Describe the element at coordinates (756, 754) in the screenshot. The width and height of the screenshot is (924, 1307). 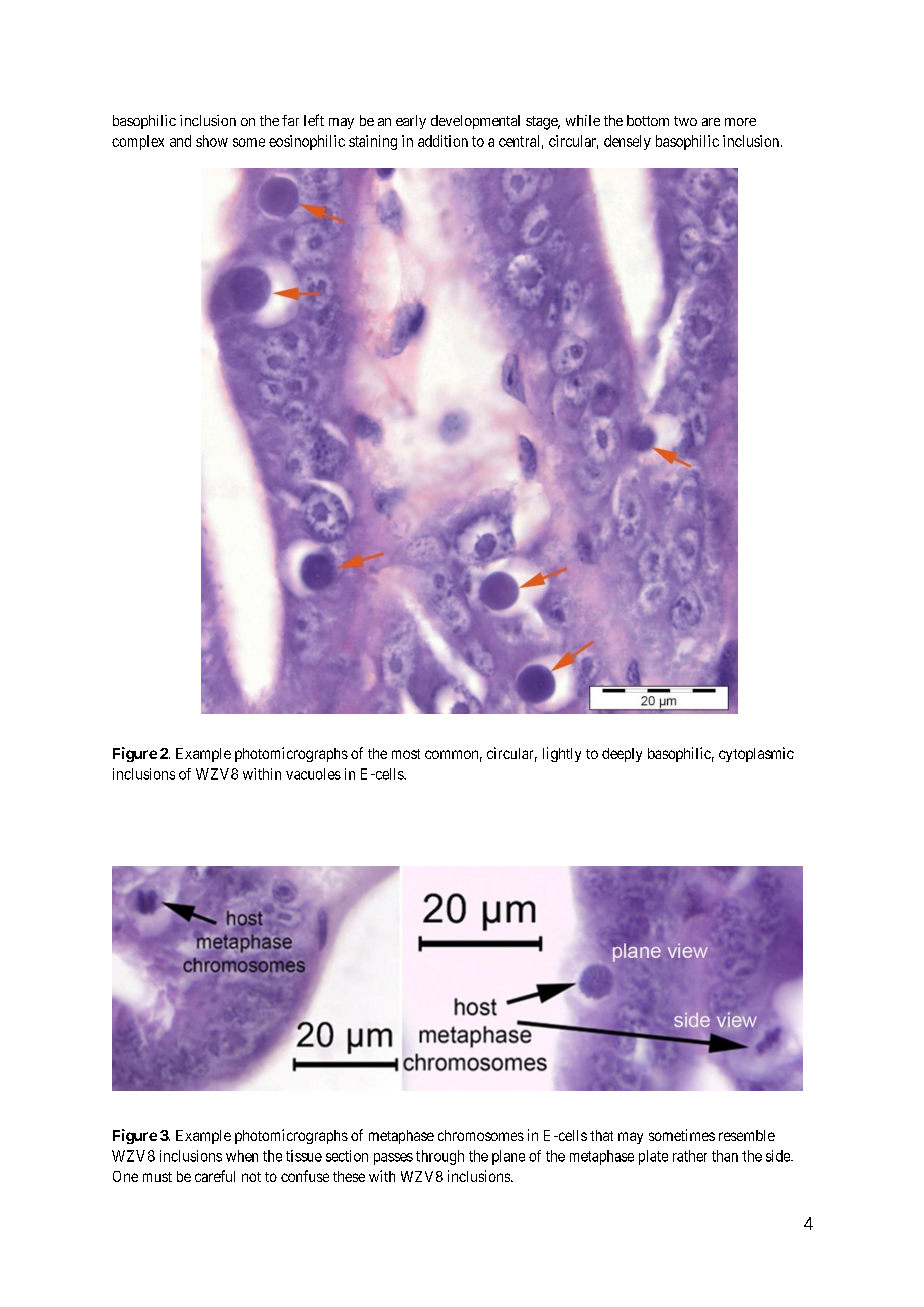
I see `cytoplasmic` at that location.
